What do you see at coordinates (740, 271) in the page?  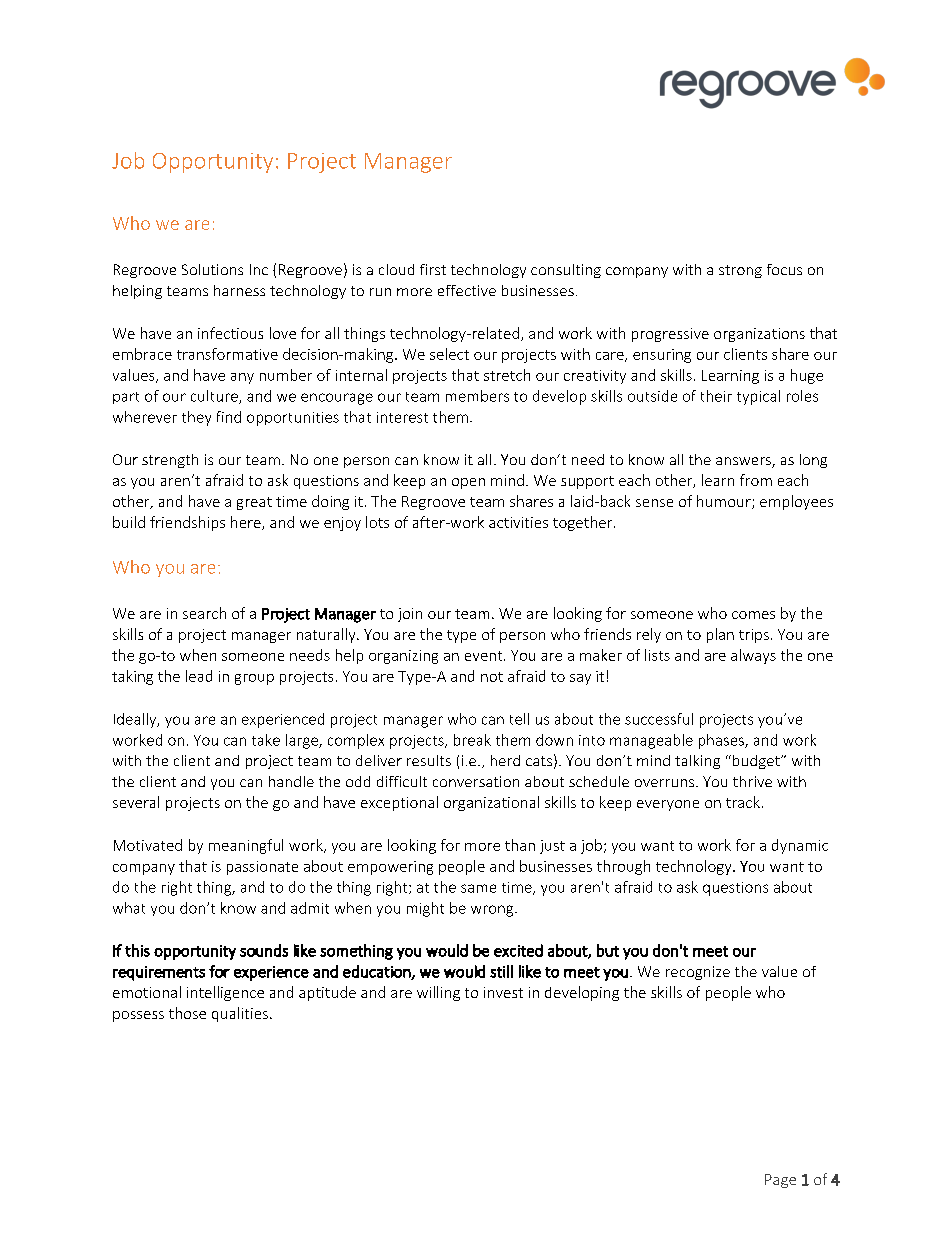 I see `strong` at bounding box center [740, 271].
